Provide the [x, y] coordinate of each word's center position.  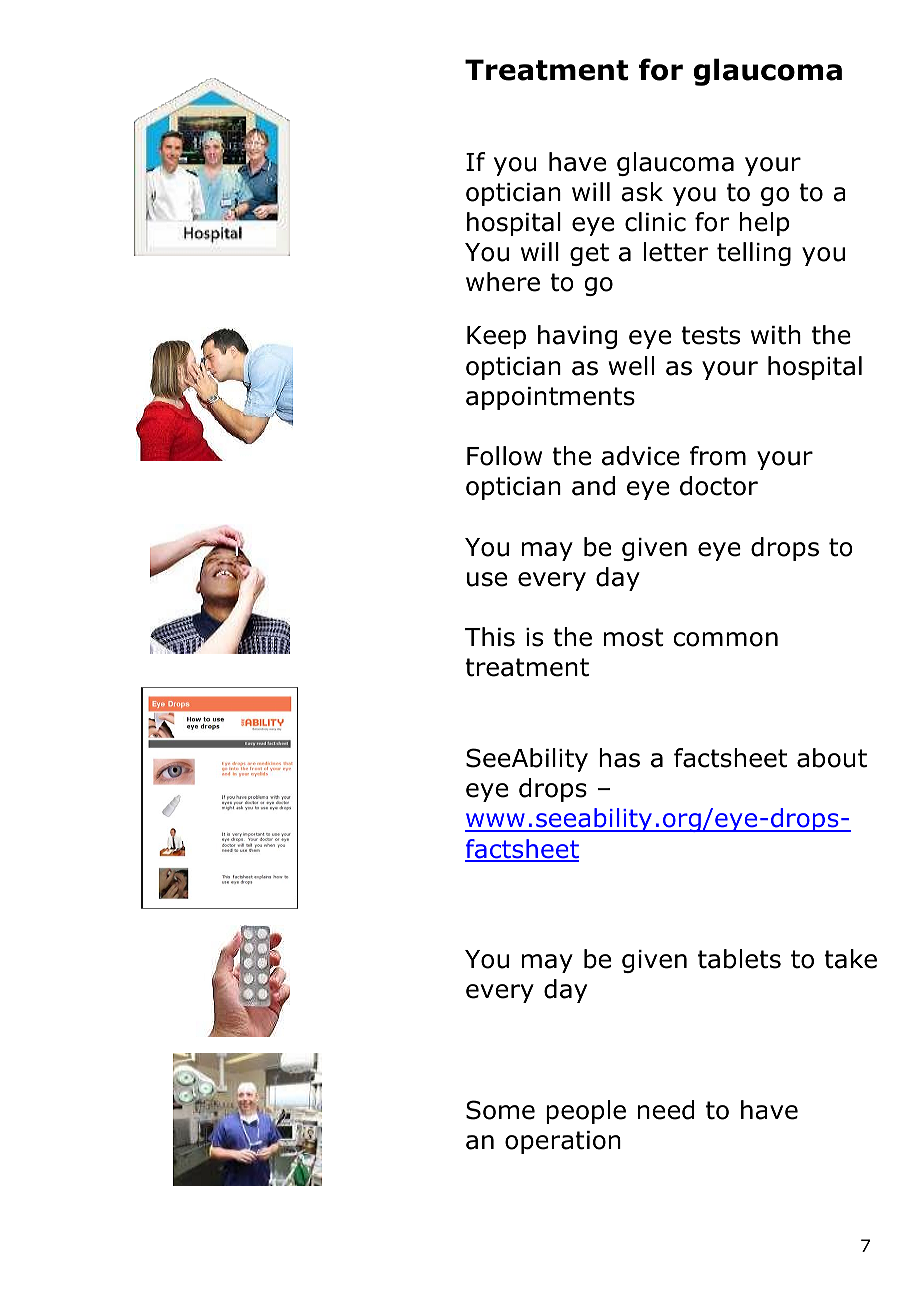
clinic [655, 222]
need [666, 1110]
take [850, 959]
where [503, 282]
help [764, 224]
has [619, 758]
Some [500, 1110]
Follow [504, 456]
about [832, 758]
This [490, 637]
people [586, 1112]
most [634, 637]
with [776, 335]
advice [641, 456]
